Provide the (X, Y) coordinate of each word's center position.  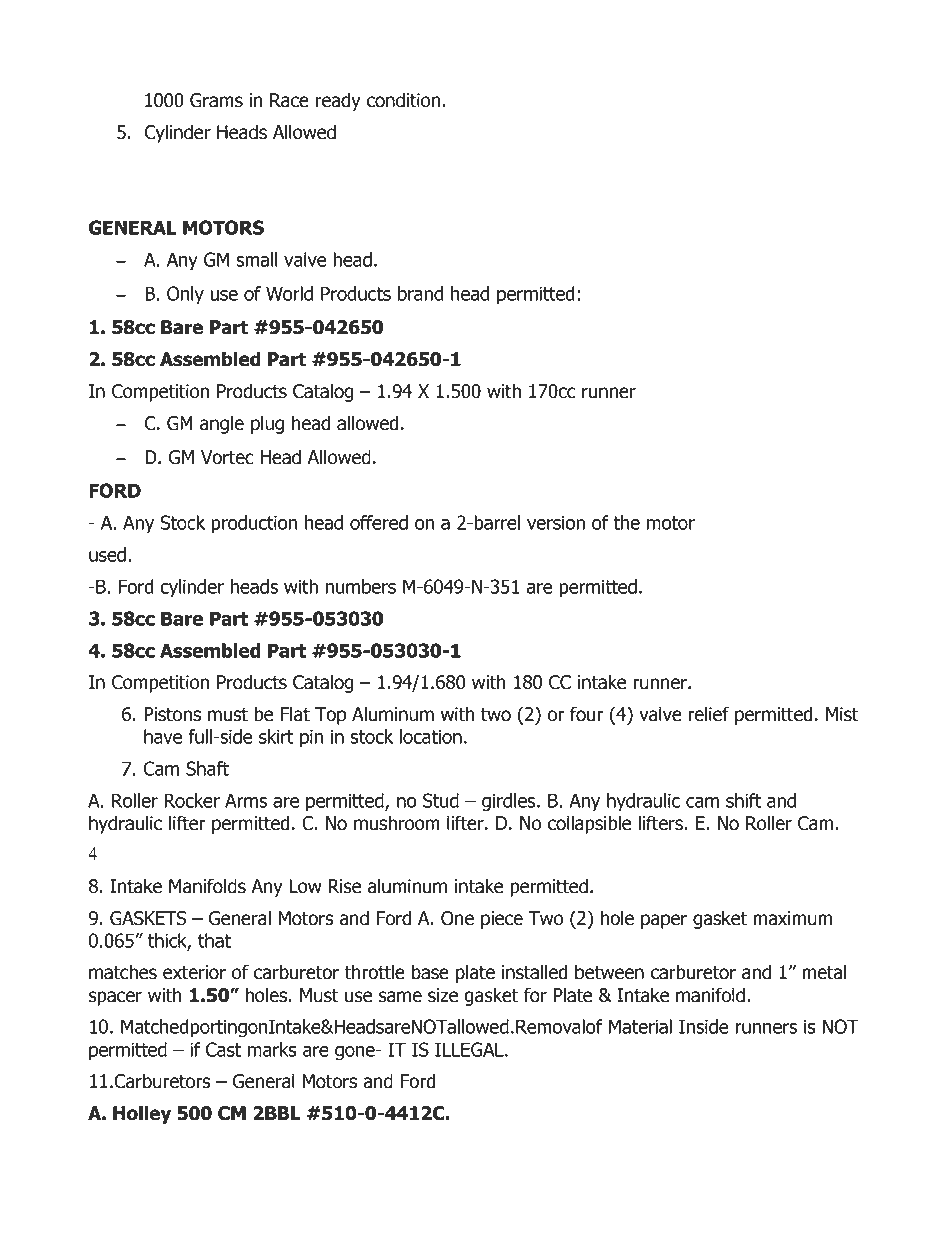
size (443, 995)
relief (708, 714)
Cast (223, 1049)
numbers (361, 586)
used (107, 554)
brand (420, 293)
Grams (216, 100)
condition (403, 100)
